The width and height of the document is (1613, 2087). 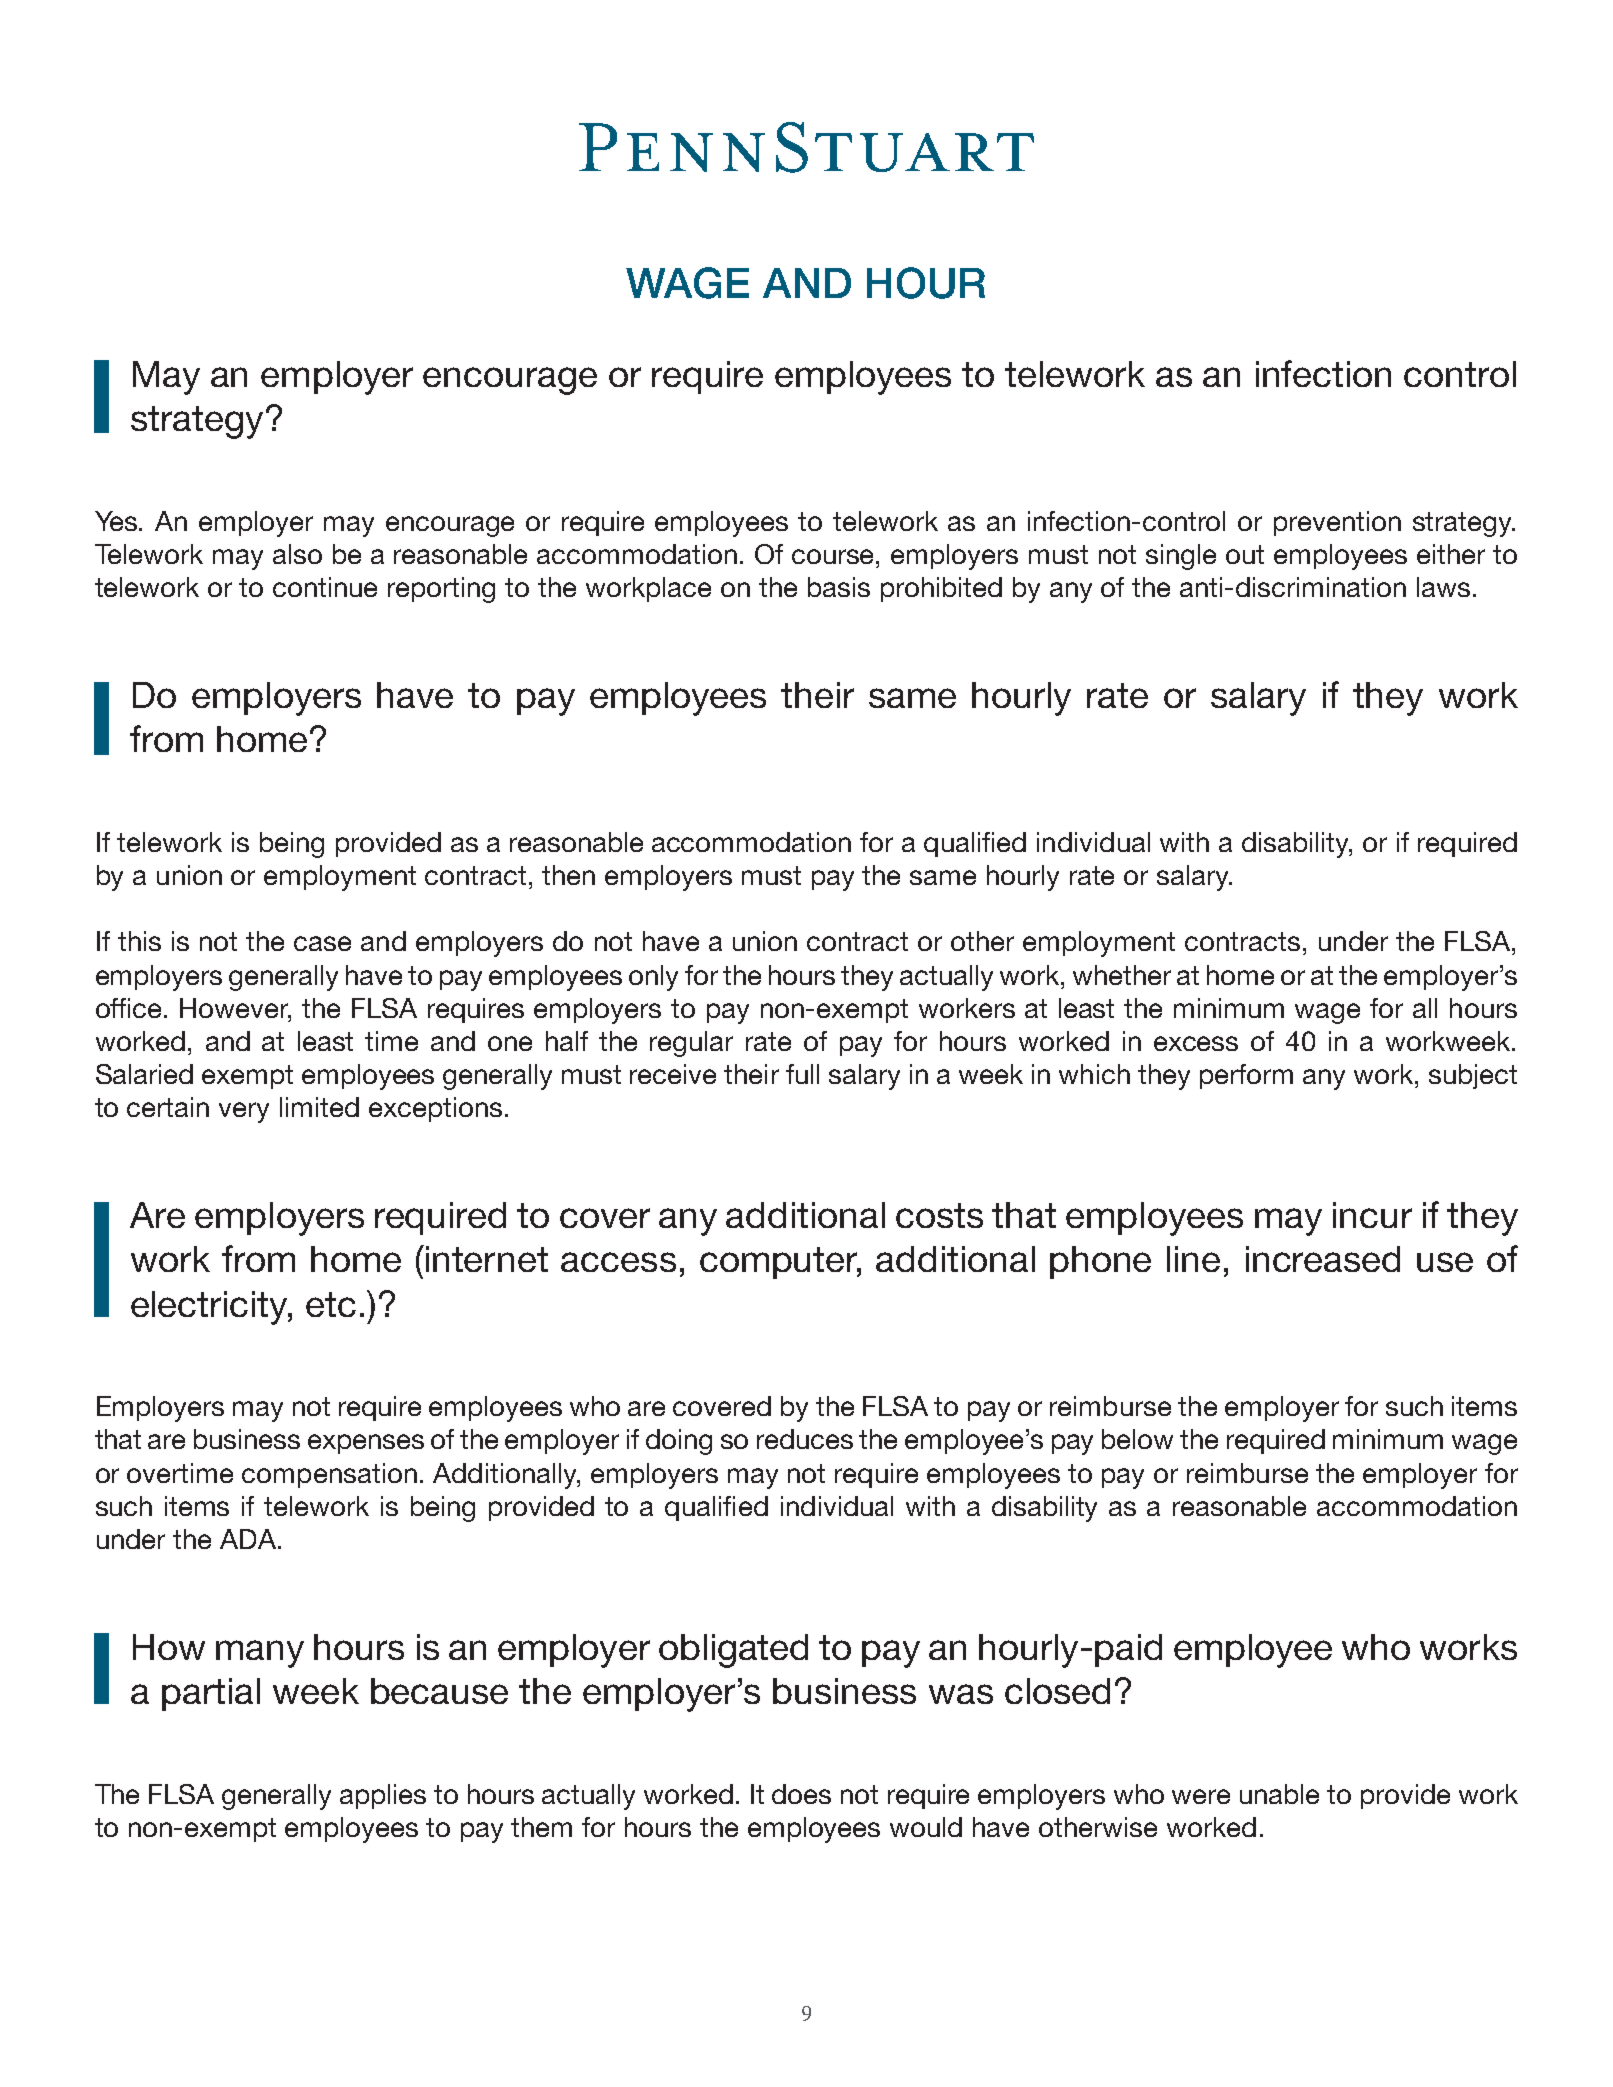 I want to click on whether, so click(x=1122, y=975).
